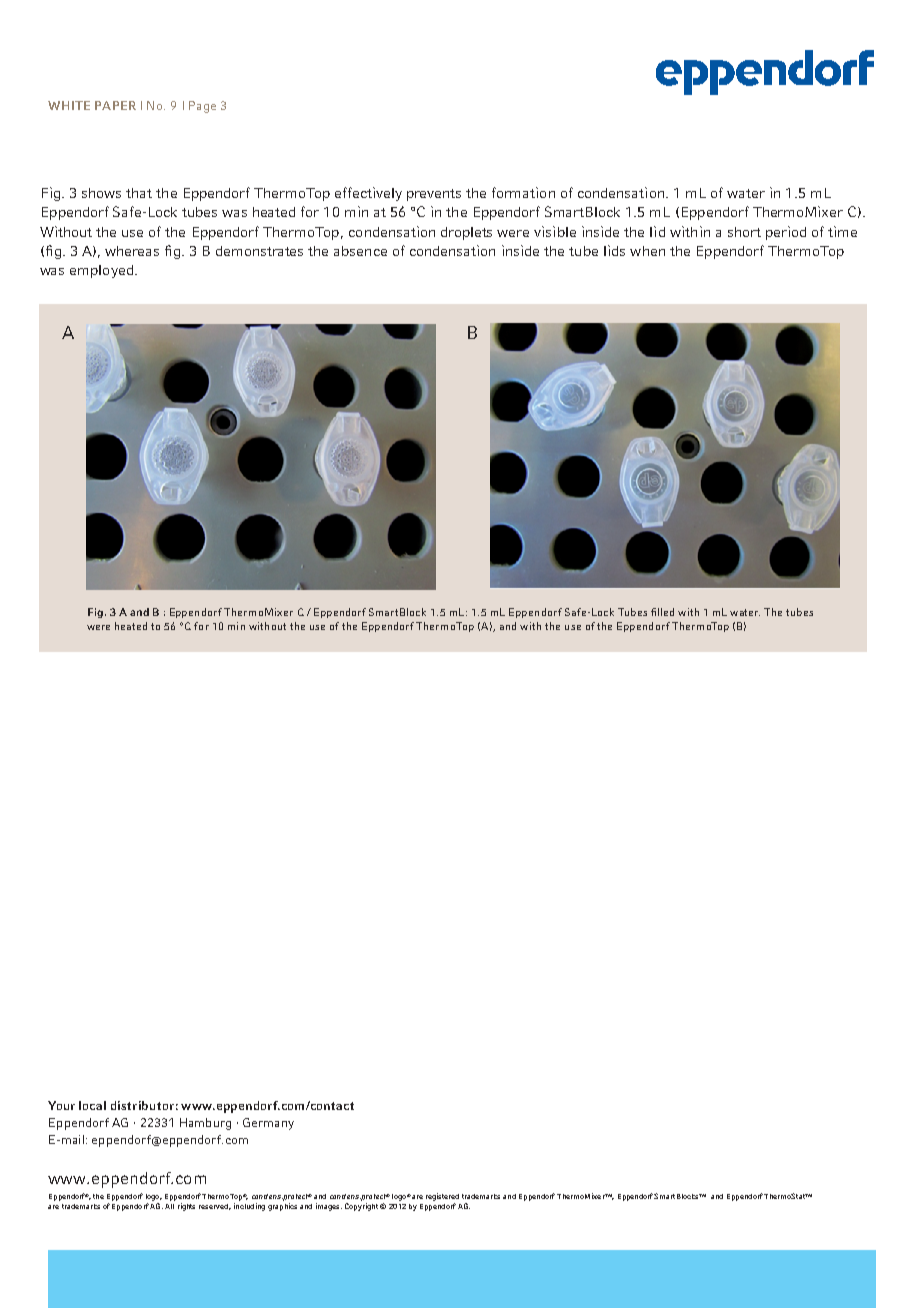 The height and width of the screenshot is (1308, 924). Describe the element at coordinates (92, 1105) in the screenshot. I see `local` at that location.
